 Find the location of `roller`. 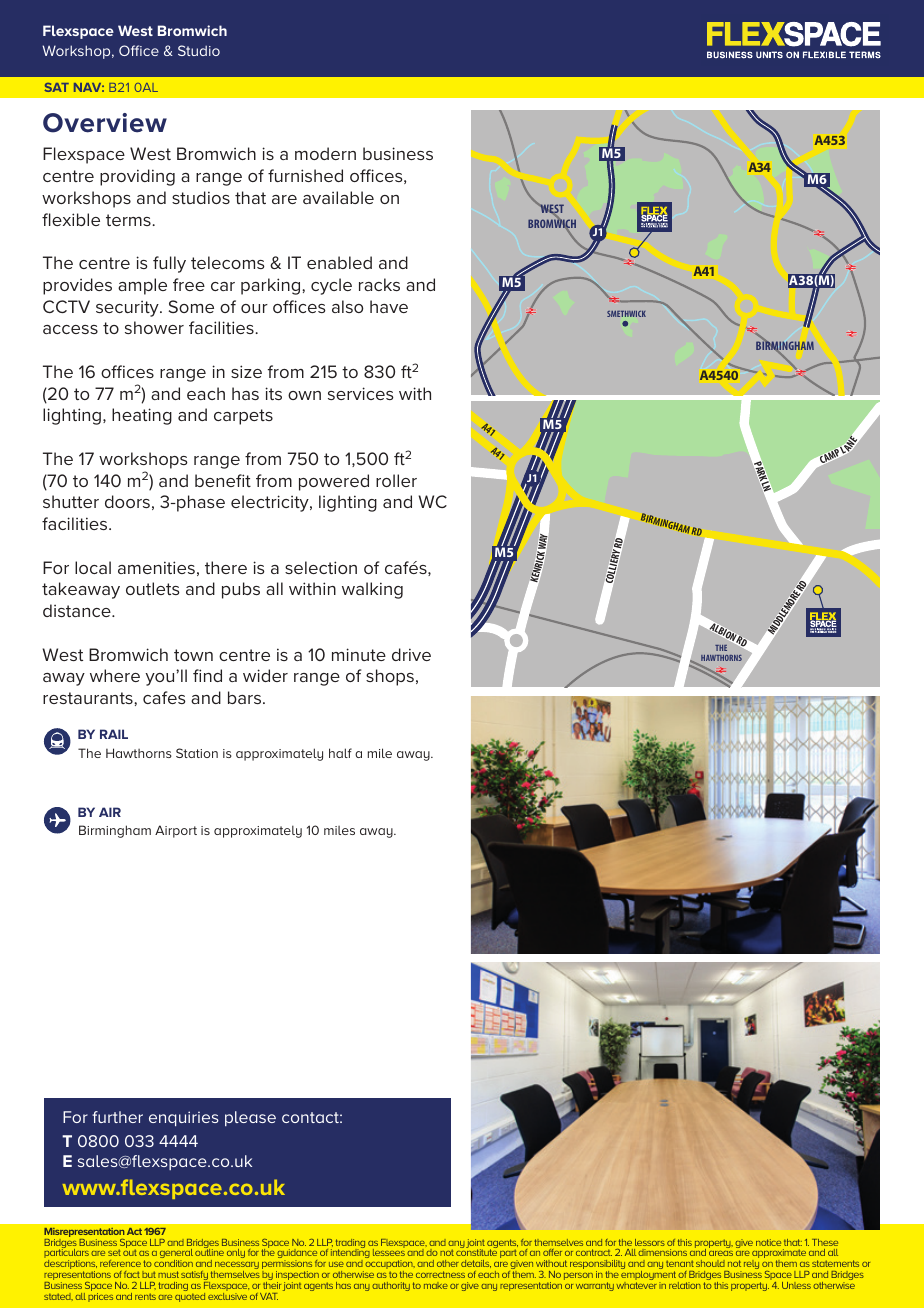

roller is located at coordinates (396, 480).
